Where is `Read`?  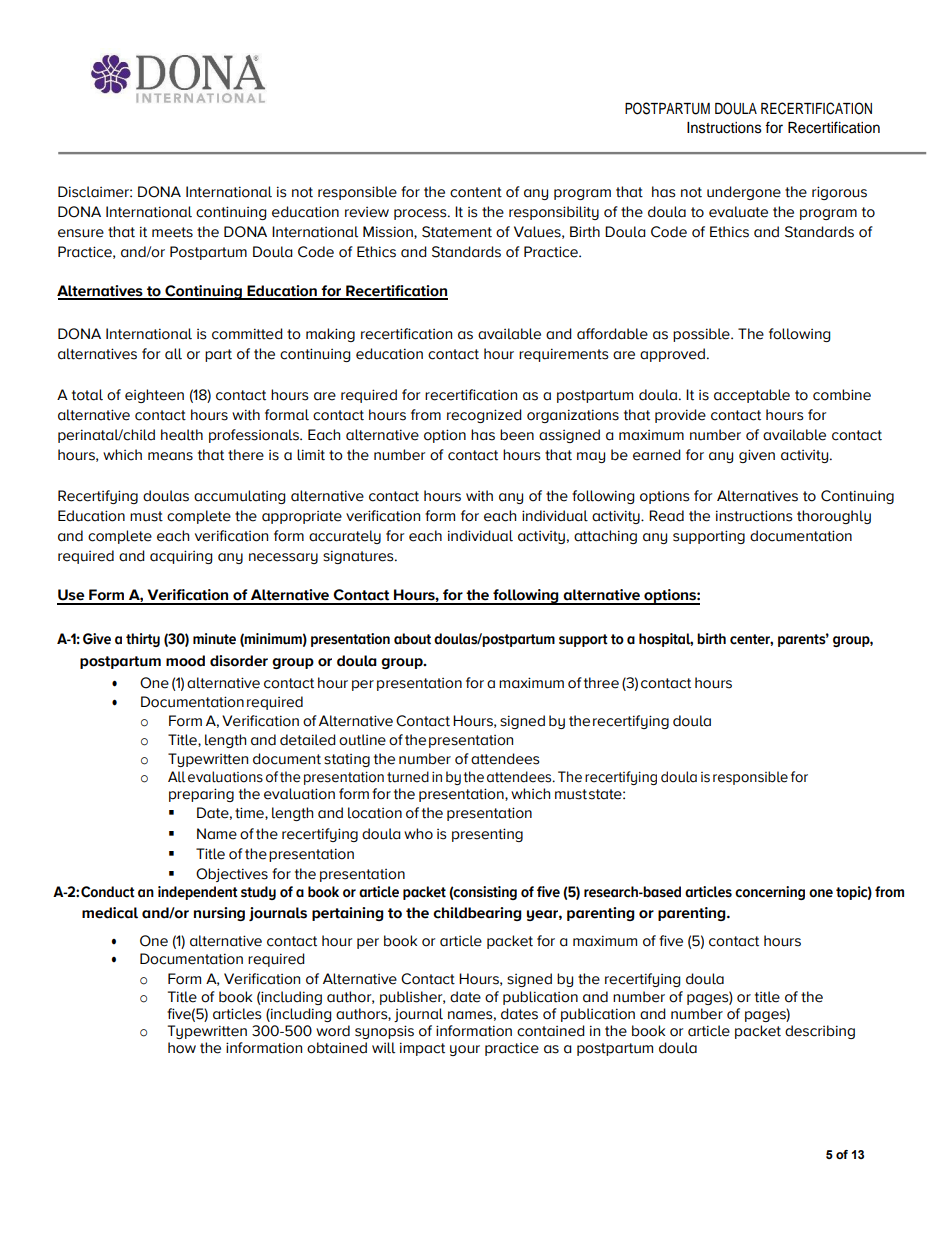
Read is located at coordinates (666, 516).
